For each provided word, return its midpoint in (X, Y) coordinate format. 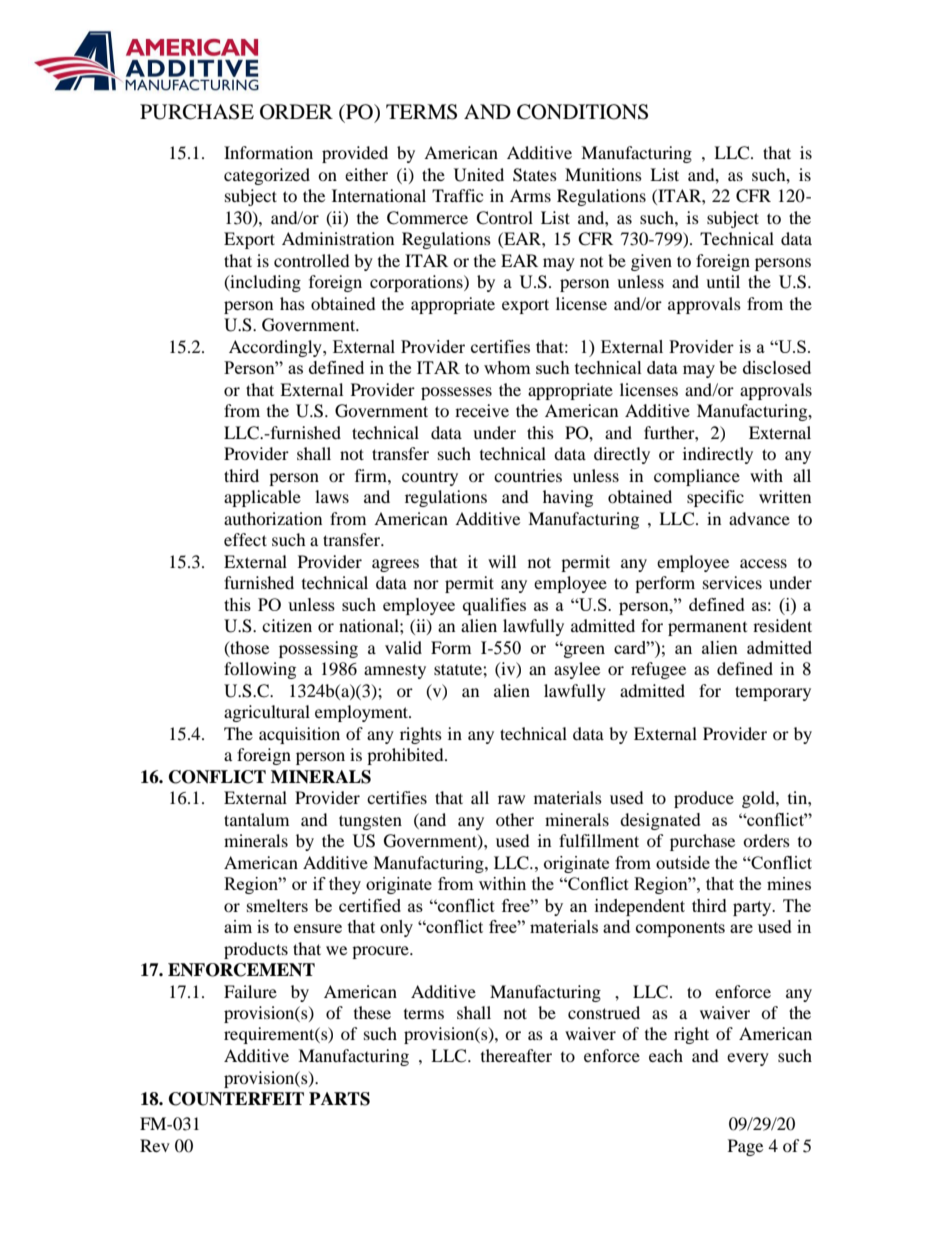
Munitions (603, 174)
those (248, 648)
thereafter (516, 1055)
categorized (267, 176)
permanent (707, 629)
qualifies (494, 606)
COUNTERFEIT (236, 1099)
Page (745, 1147)
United (479, 175)
